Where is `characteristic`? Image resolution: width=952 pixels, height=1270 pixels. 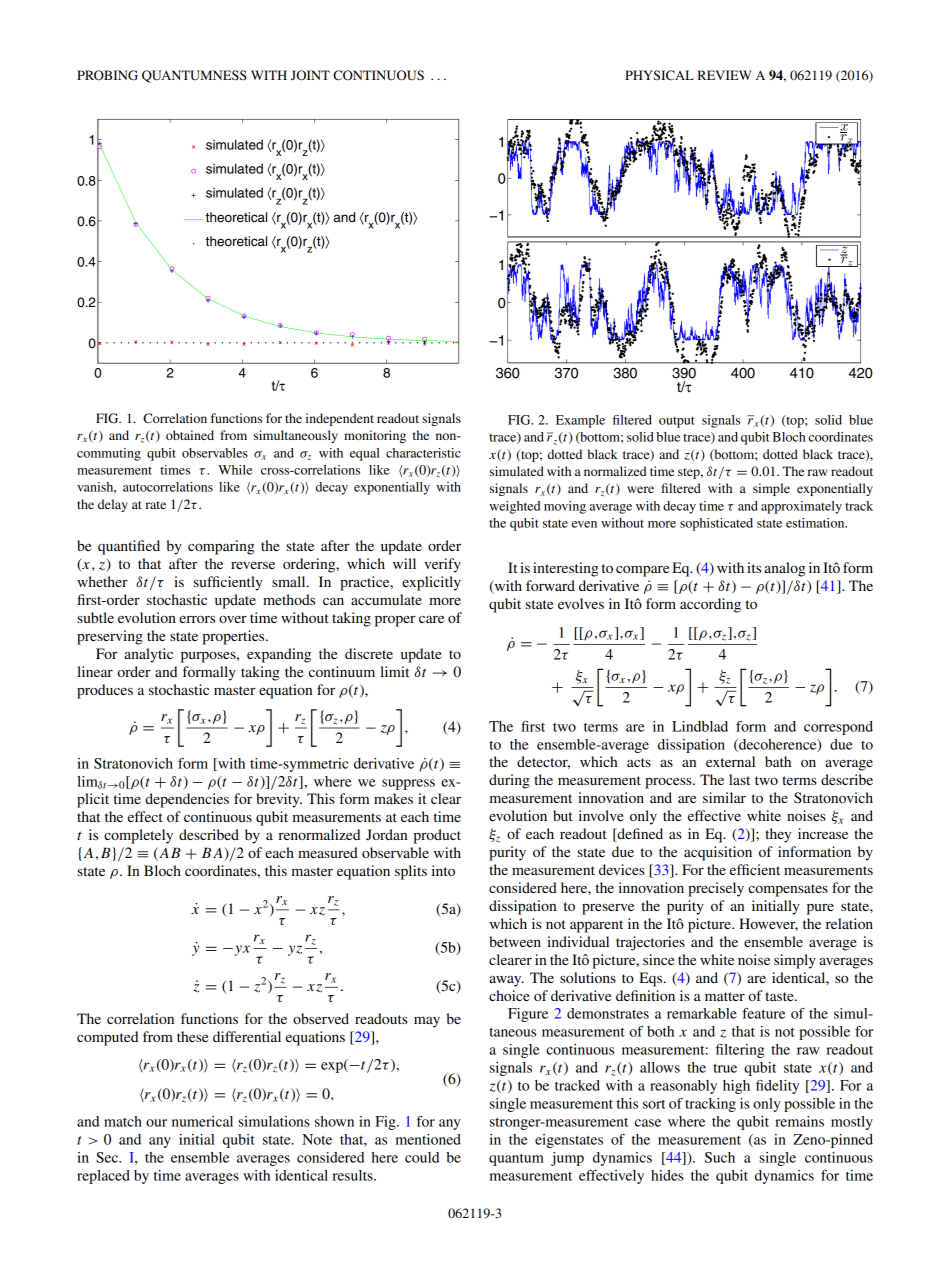 characteristic is located at coordinates (423, 453).
